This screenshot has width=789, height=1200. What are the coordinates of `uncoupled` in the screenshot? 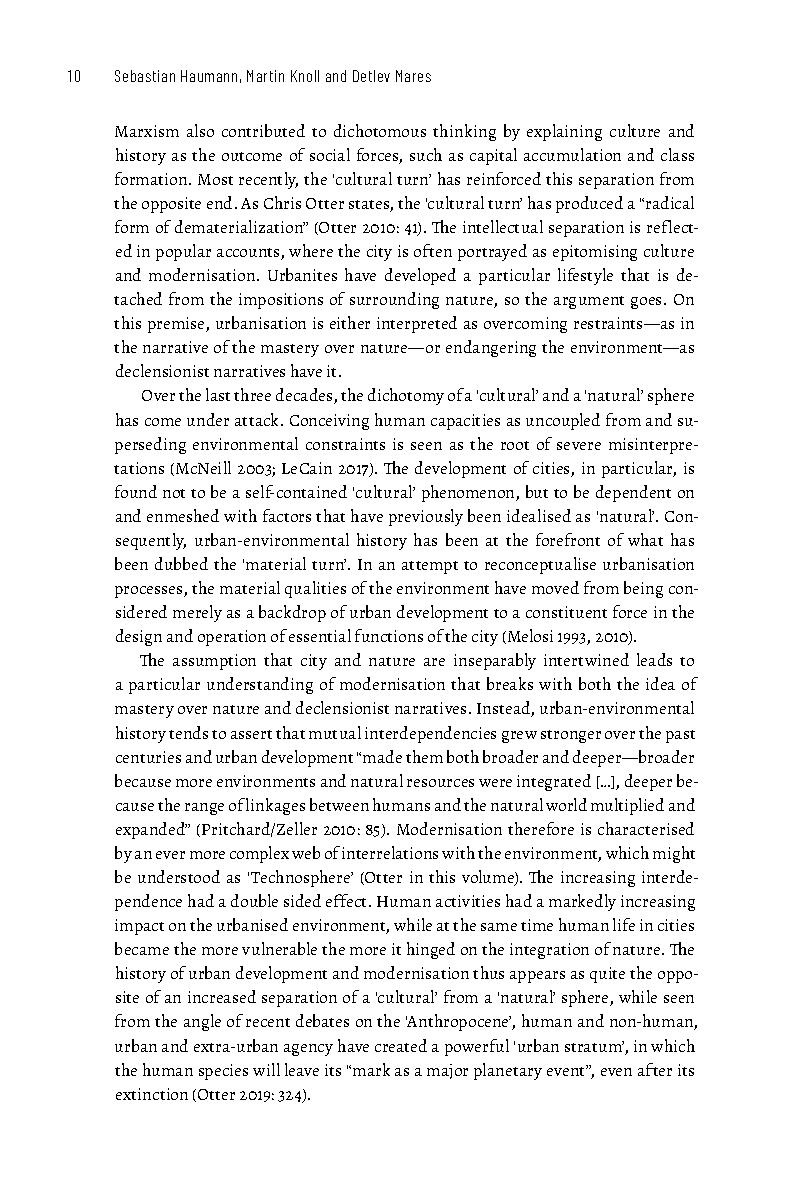 It's located at (563, 421).
